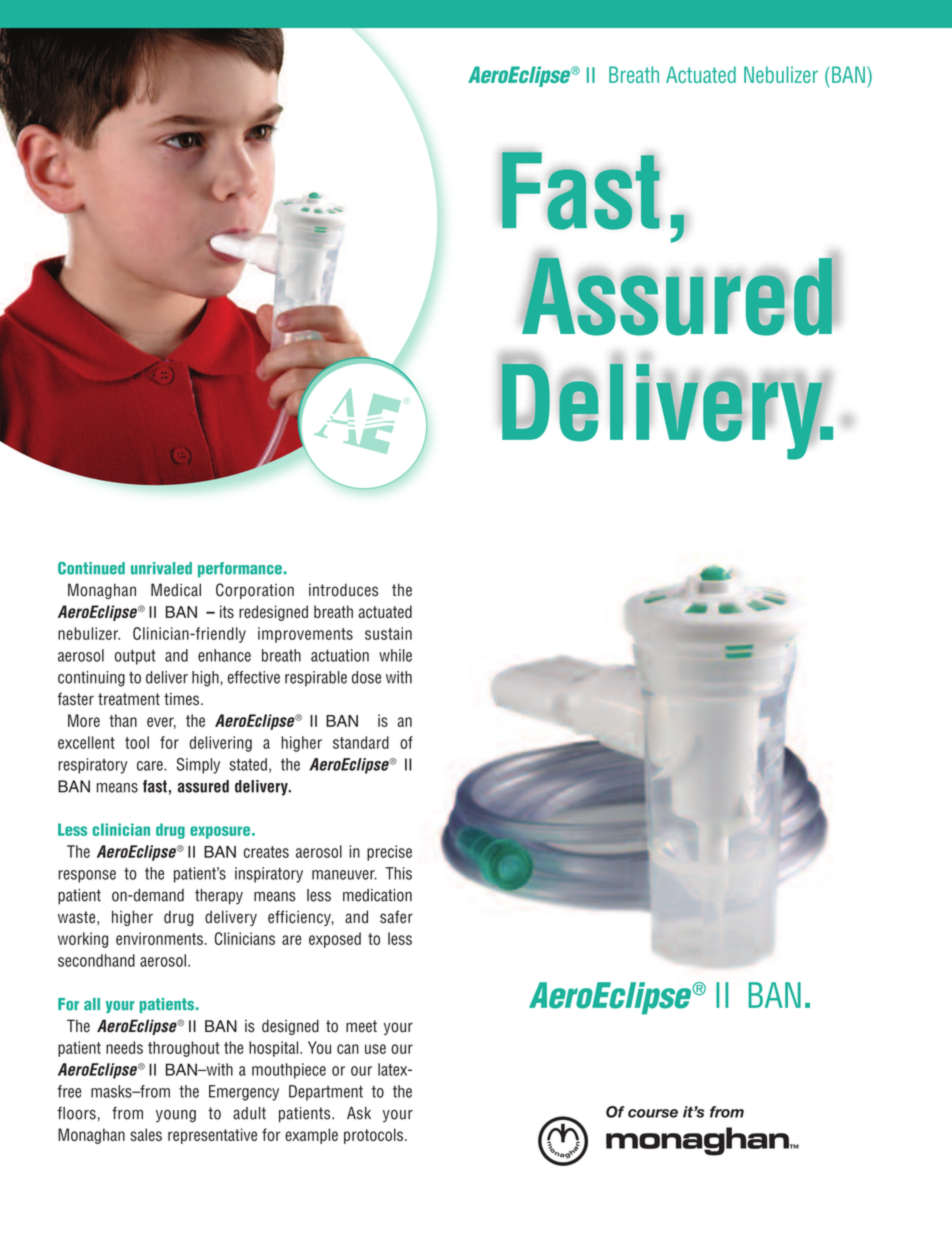  I want to click on introduces, so click(343, 590).
